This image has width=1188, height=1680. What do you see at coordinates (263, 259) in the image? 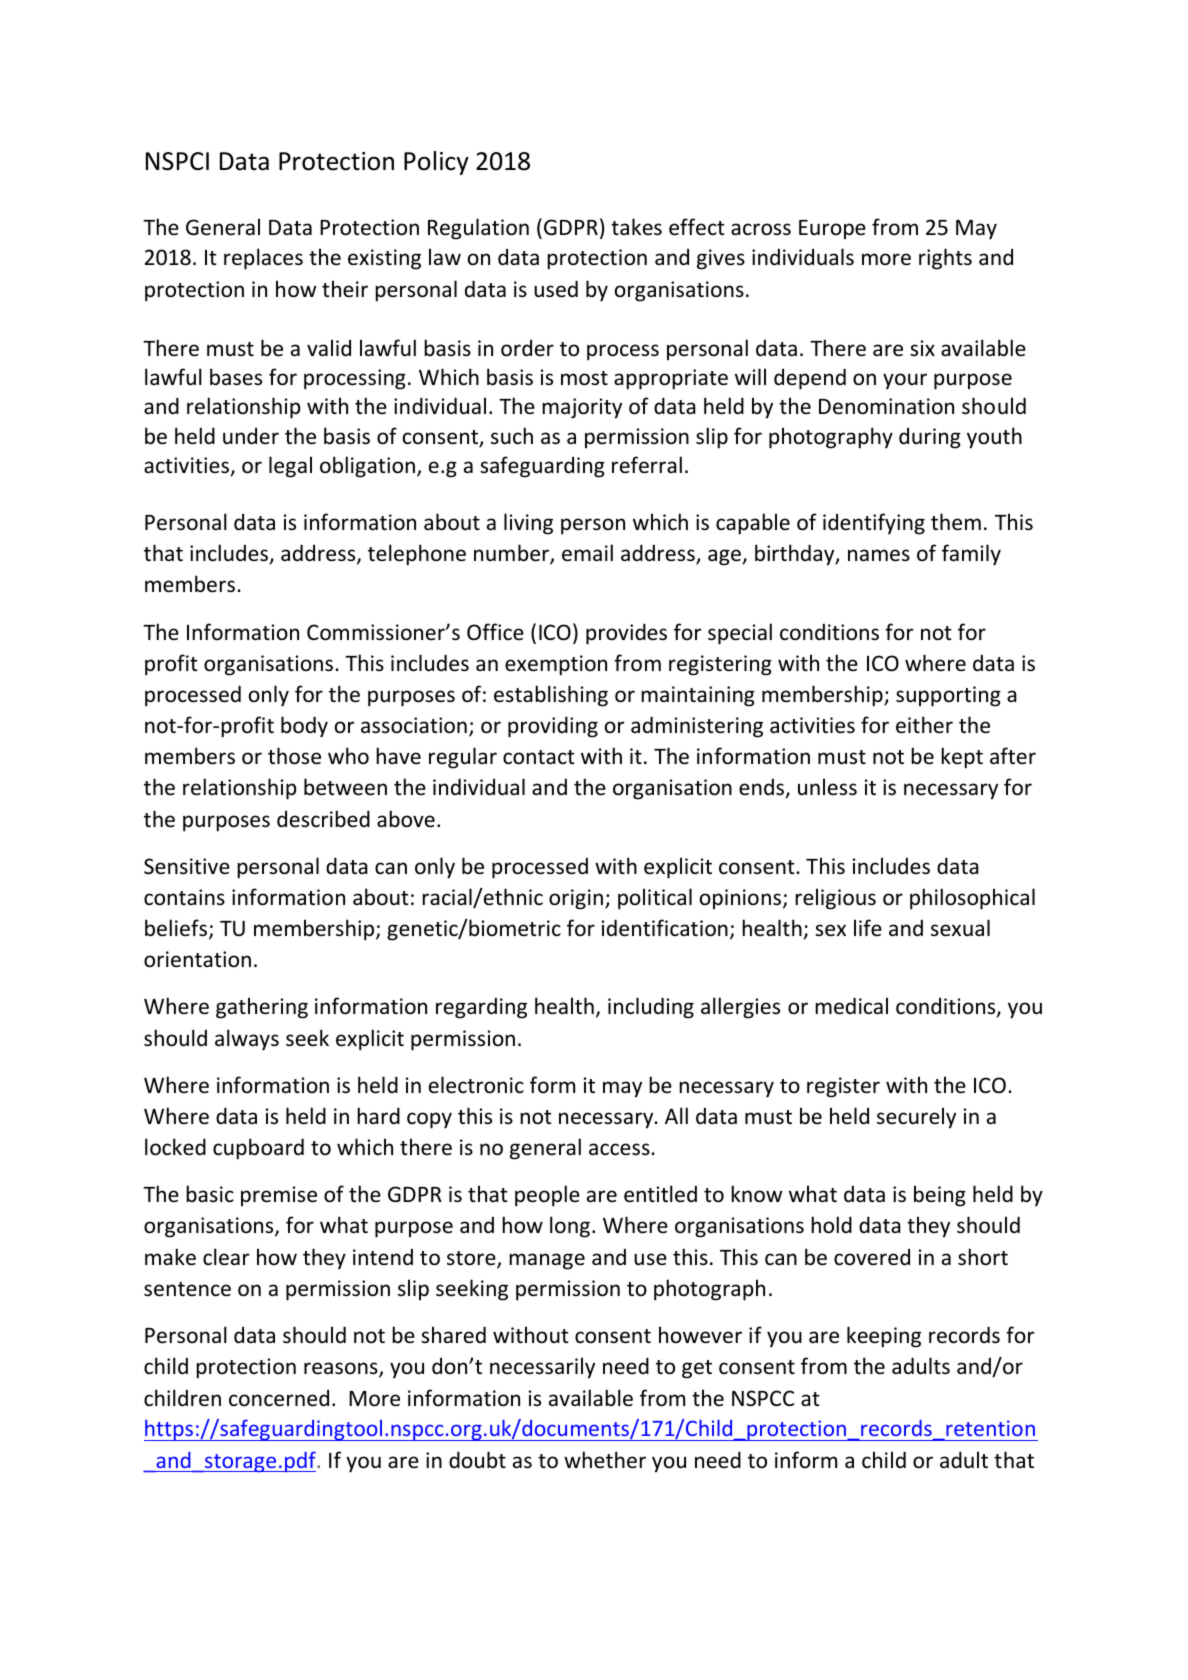
I see `replaces` at bounding box center [263, 259].
